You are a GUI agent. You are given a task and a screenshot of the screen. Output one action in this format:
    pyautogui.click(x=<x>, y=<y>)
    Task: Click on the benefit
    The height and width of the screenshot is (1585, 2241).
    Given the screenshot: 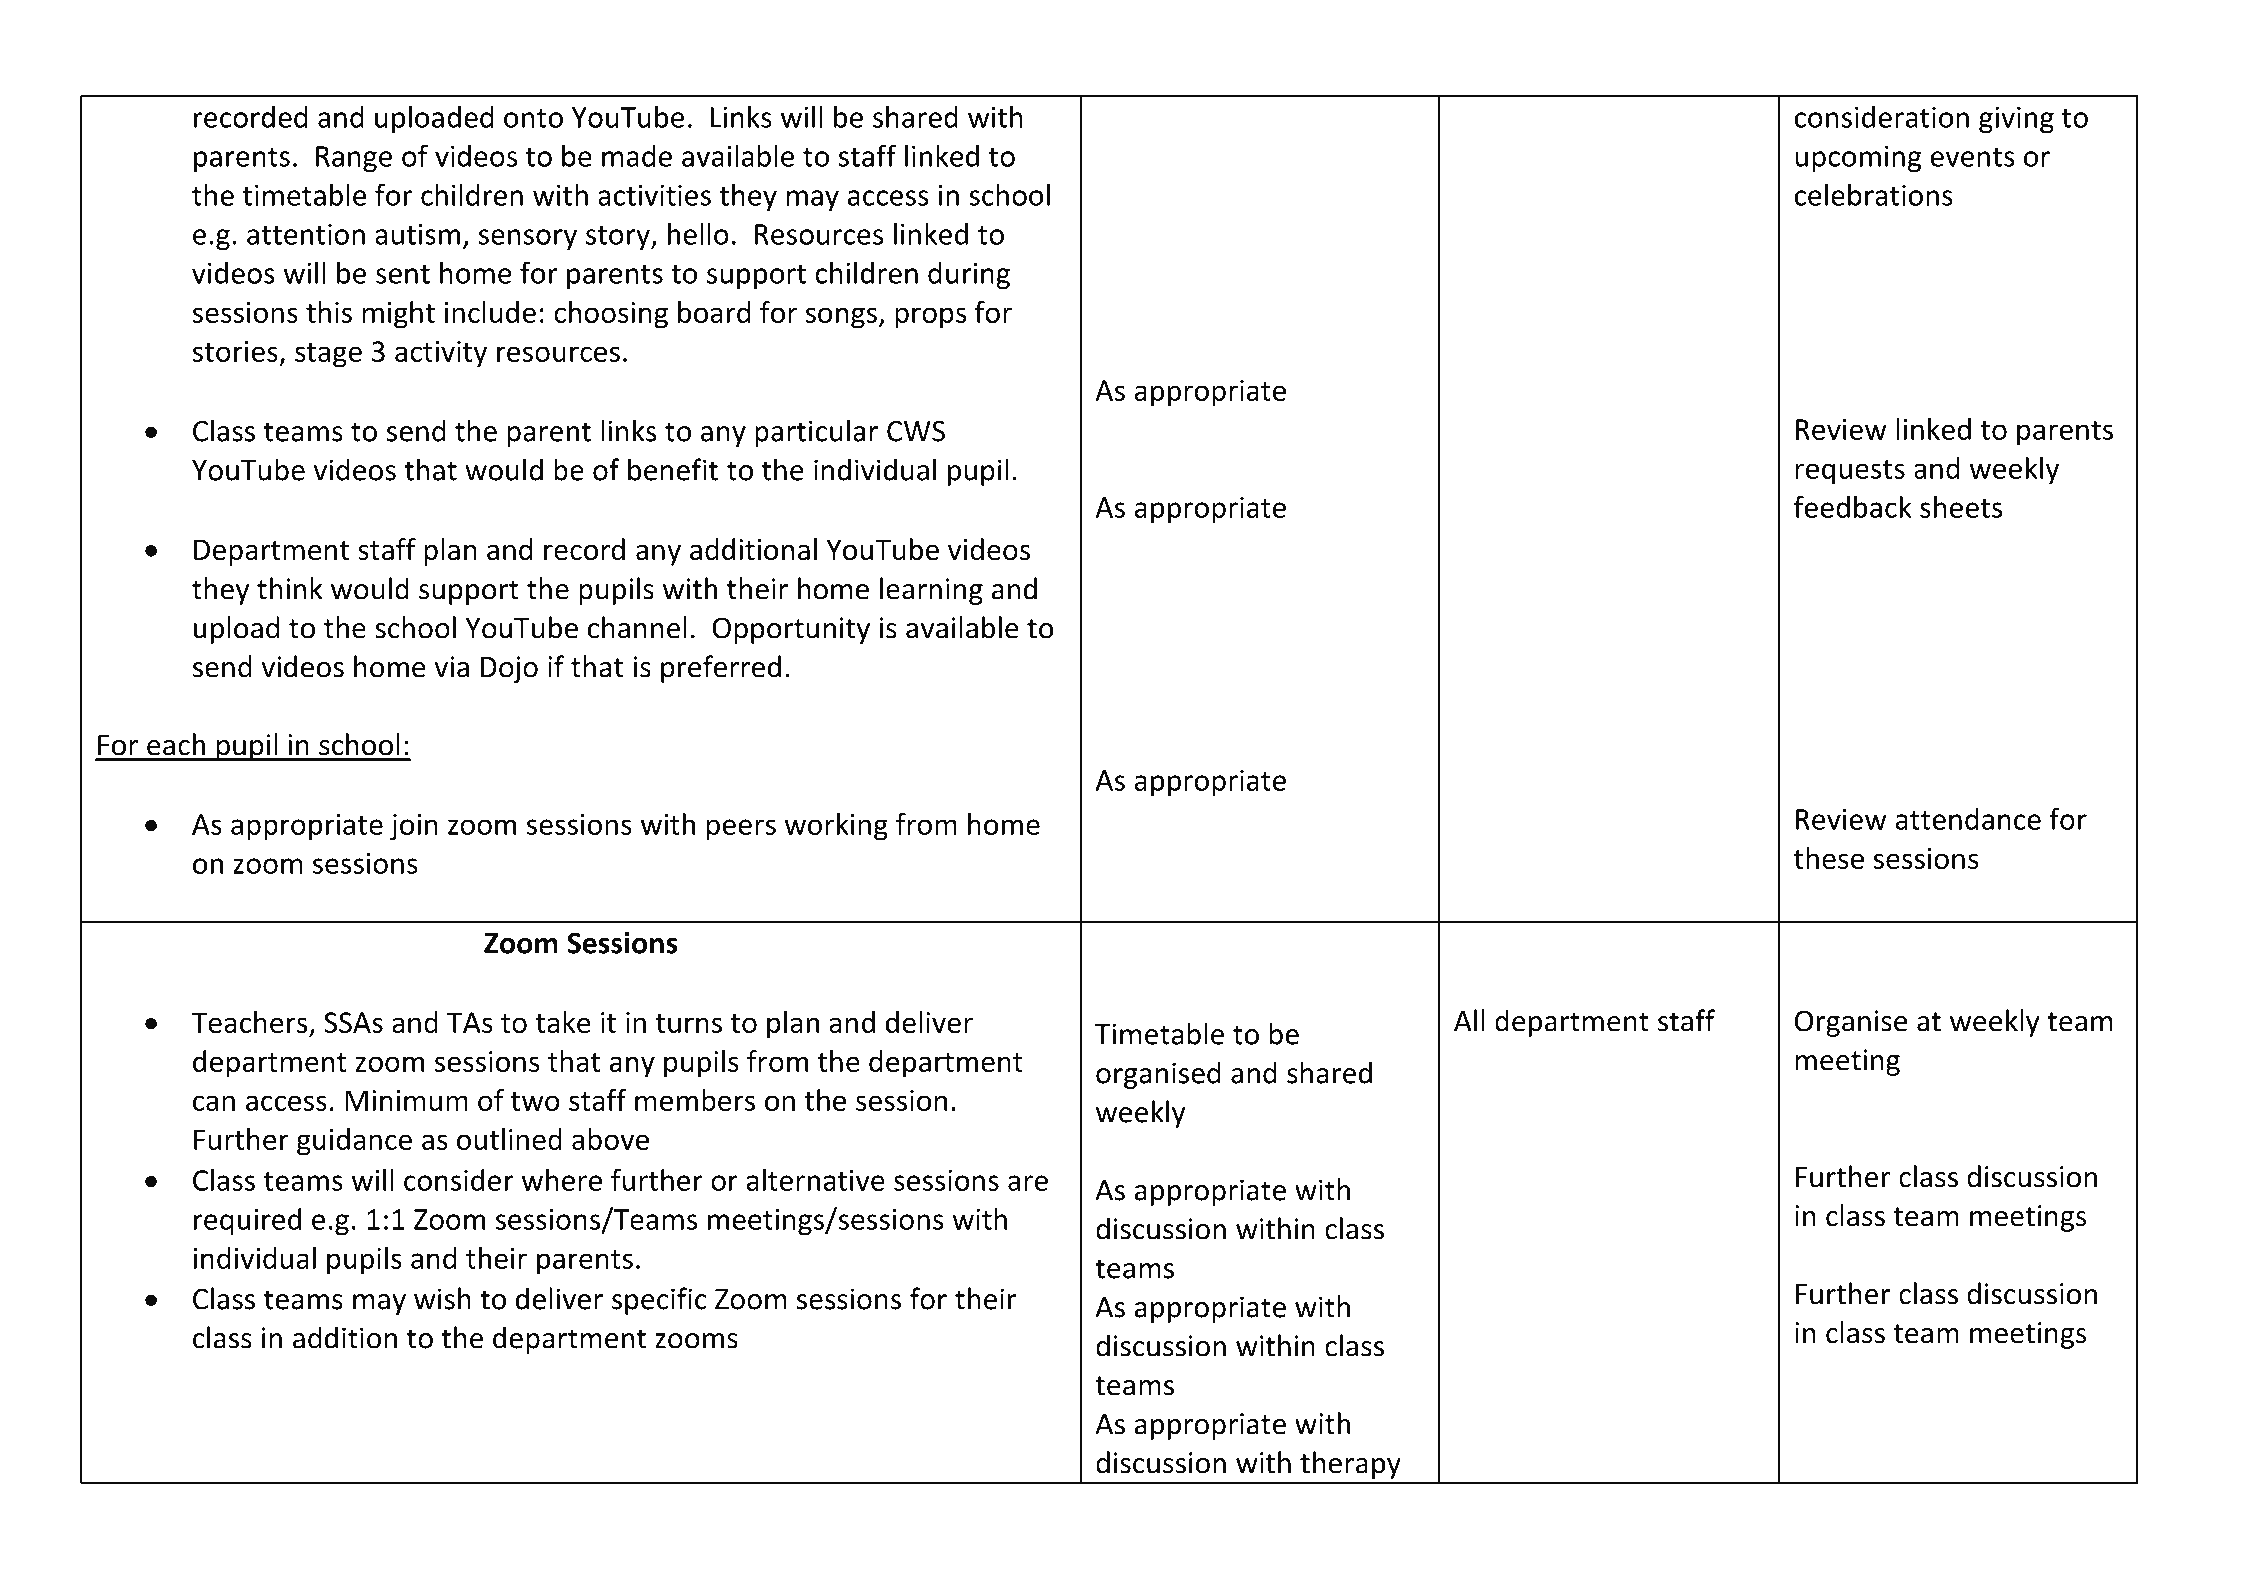 What is the action you would take?
    pyautogui.click(x=673, y=469)
